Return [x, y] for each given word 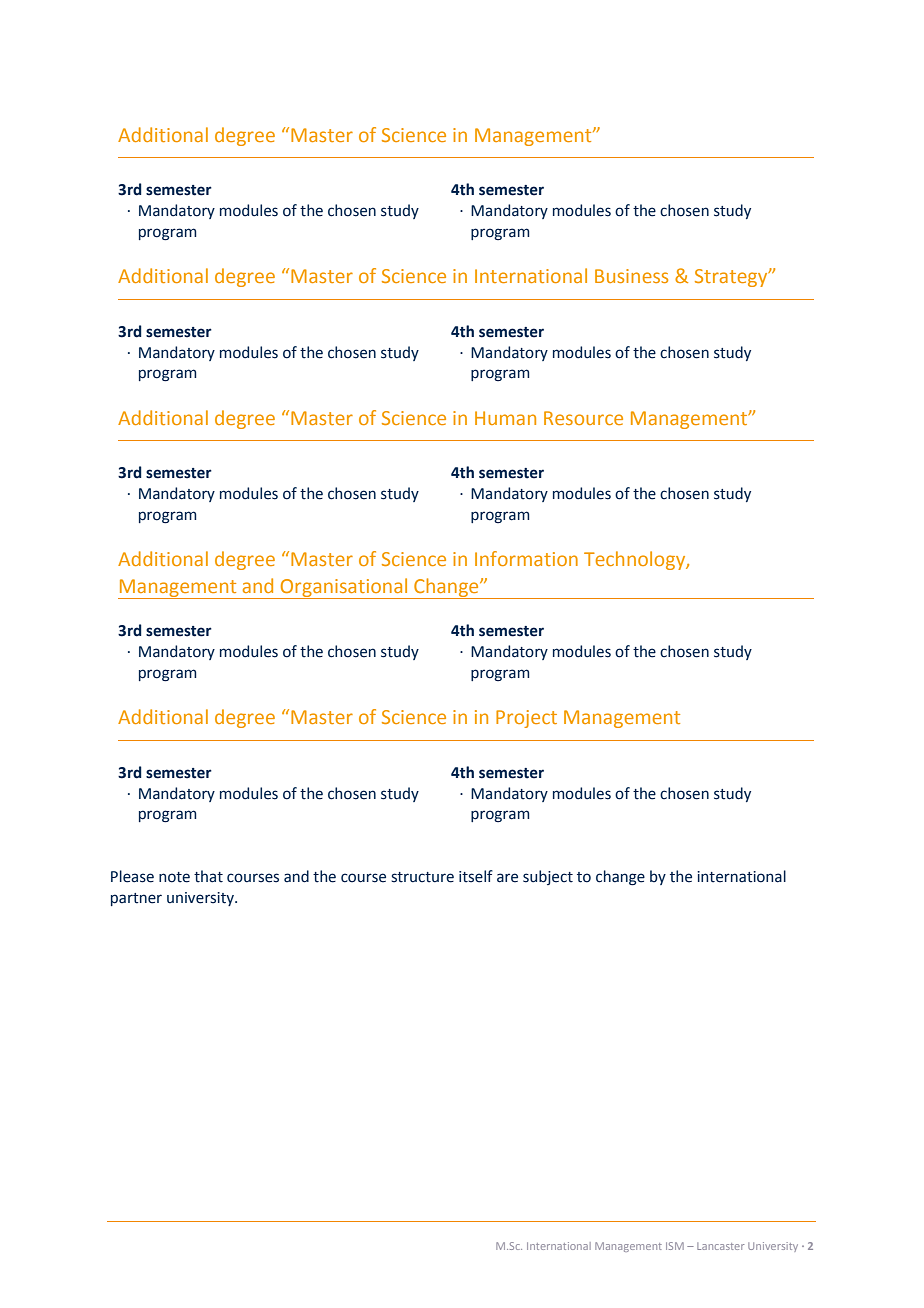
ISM [675, 1246]
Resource [583, 418]
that [208, 876]
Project [526, 719]
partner [136, 899]
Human [505, 418]
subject [548, 877]
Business [631, 276]
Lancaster [720, 1246]
